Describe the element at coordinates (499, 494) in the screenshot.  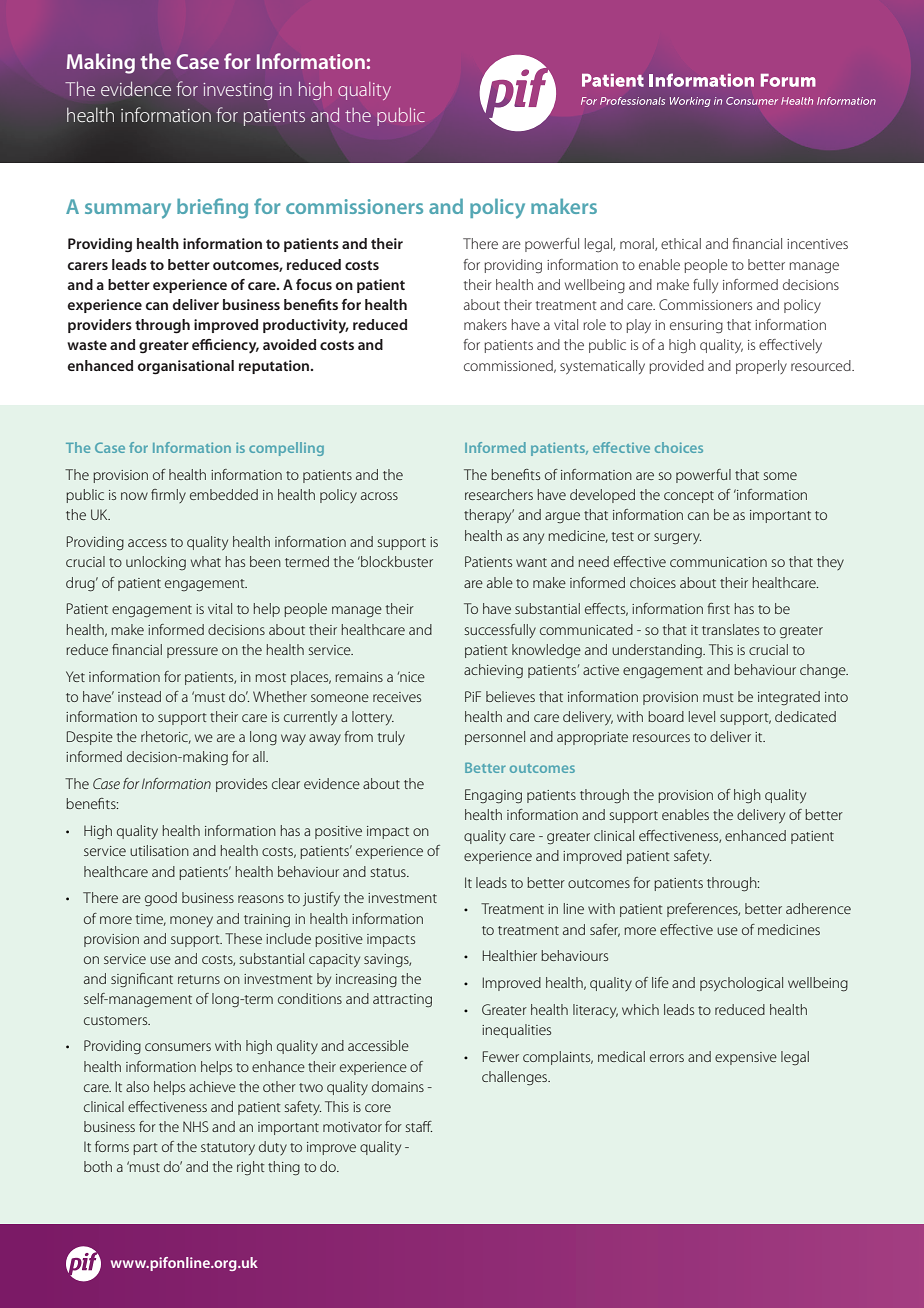
I see `researchers` at that location.
